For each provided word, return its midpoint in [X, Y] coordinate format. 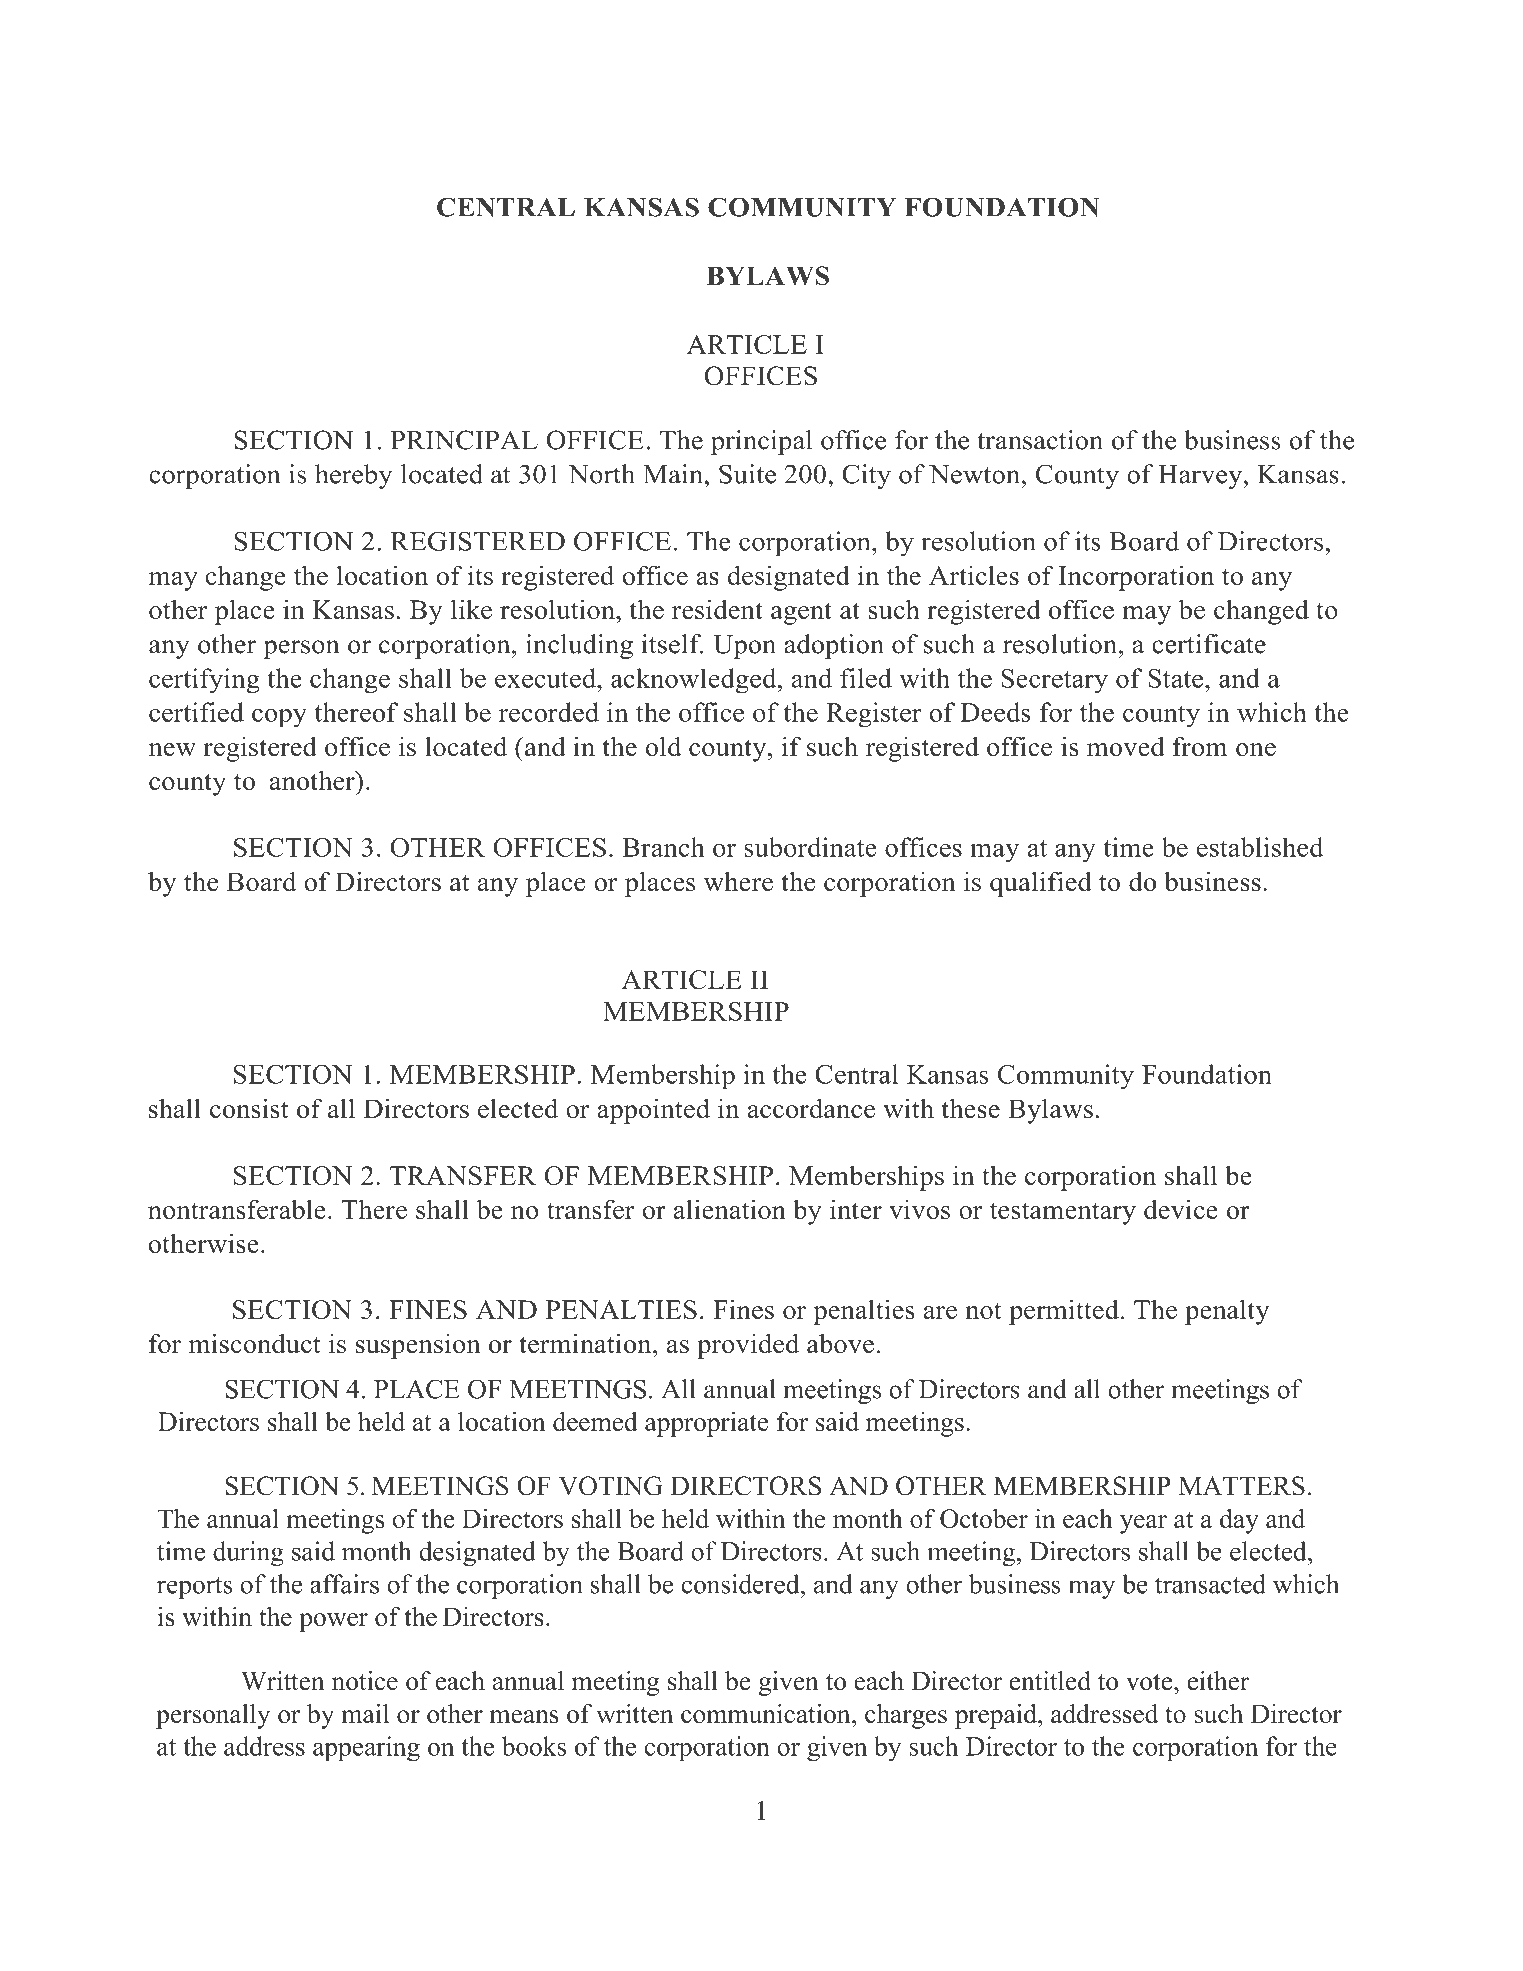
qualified [1041, 884]
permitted [1064, 1312]
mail [365, 1713]
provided [748, 1346]
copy [279, 718]
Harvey [1201, 477]
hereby [353, 476]
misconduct [255, 1343]
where [738, 881]
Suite [747, 474]
